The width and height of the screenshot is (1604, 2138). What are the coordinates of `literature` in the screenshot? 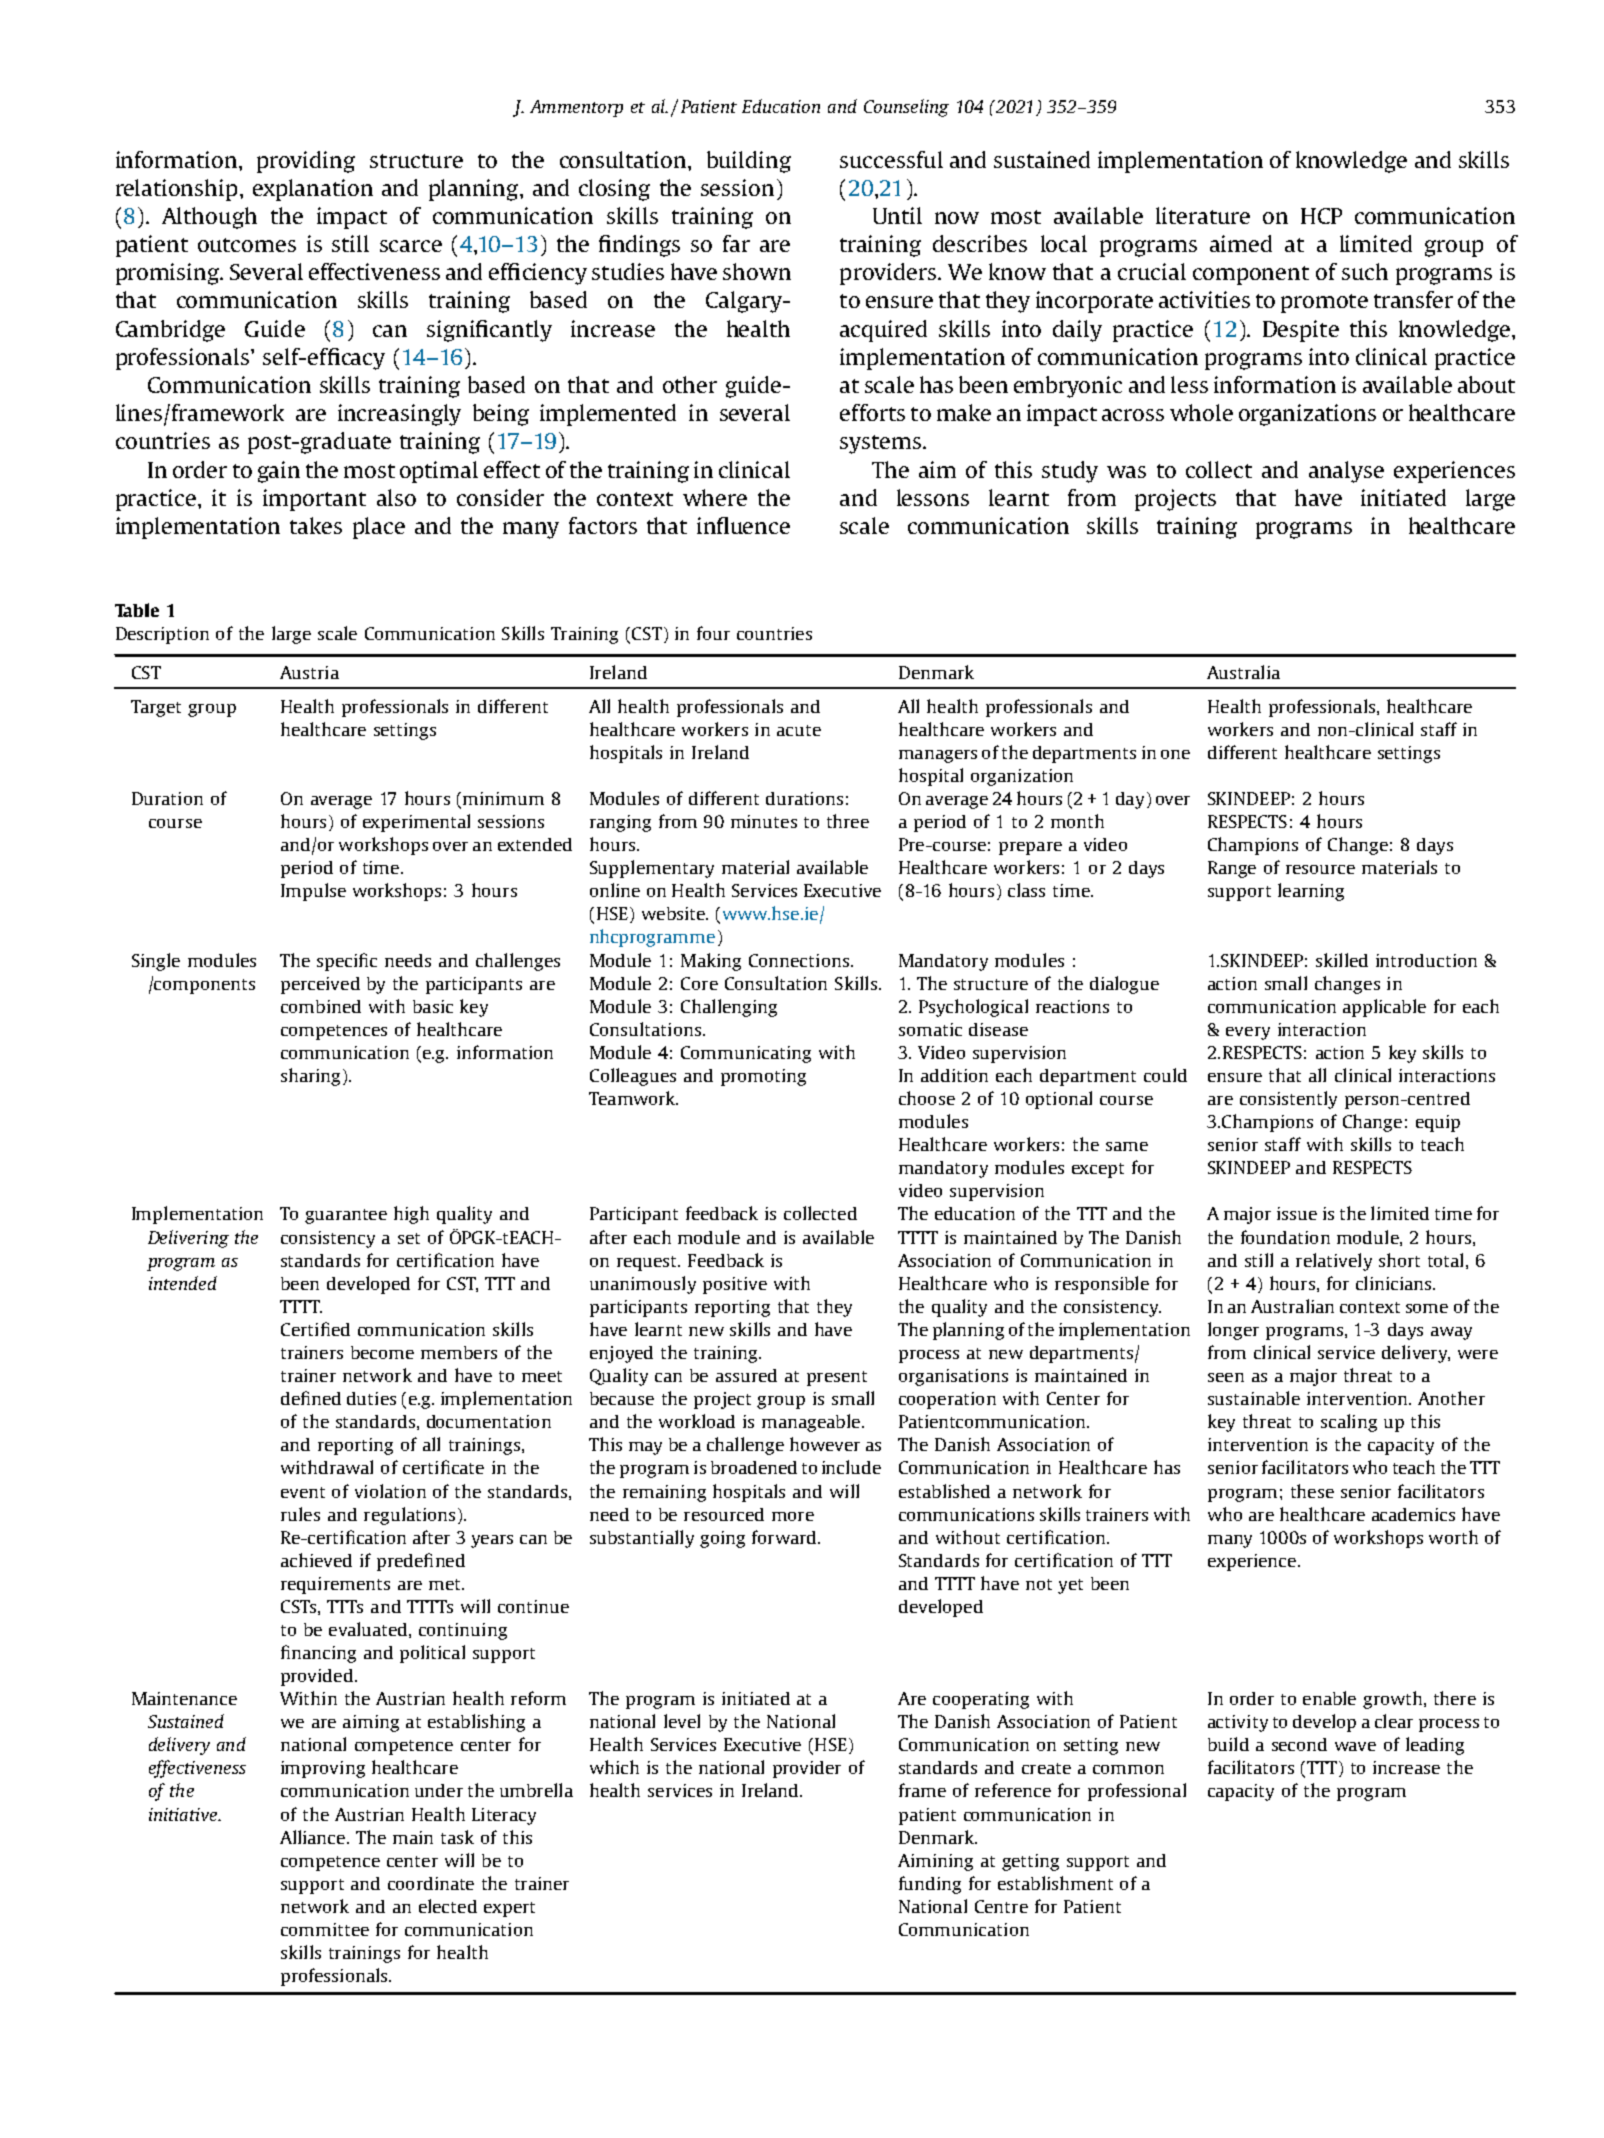 It's located at (1203, 215).
